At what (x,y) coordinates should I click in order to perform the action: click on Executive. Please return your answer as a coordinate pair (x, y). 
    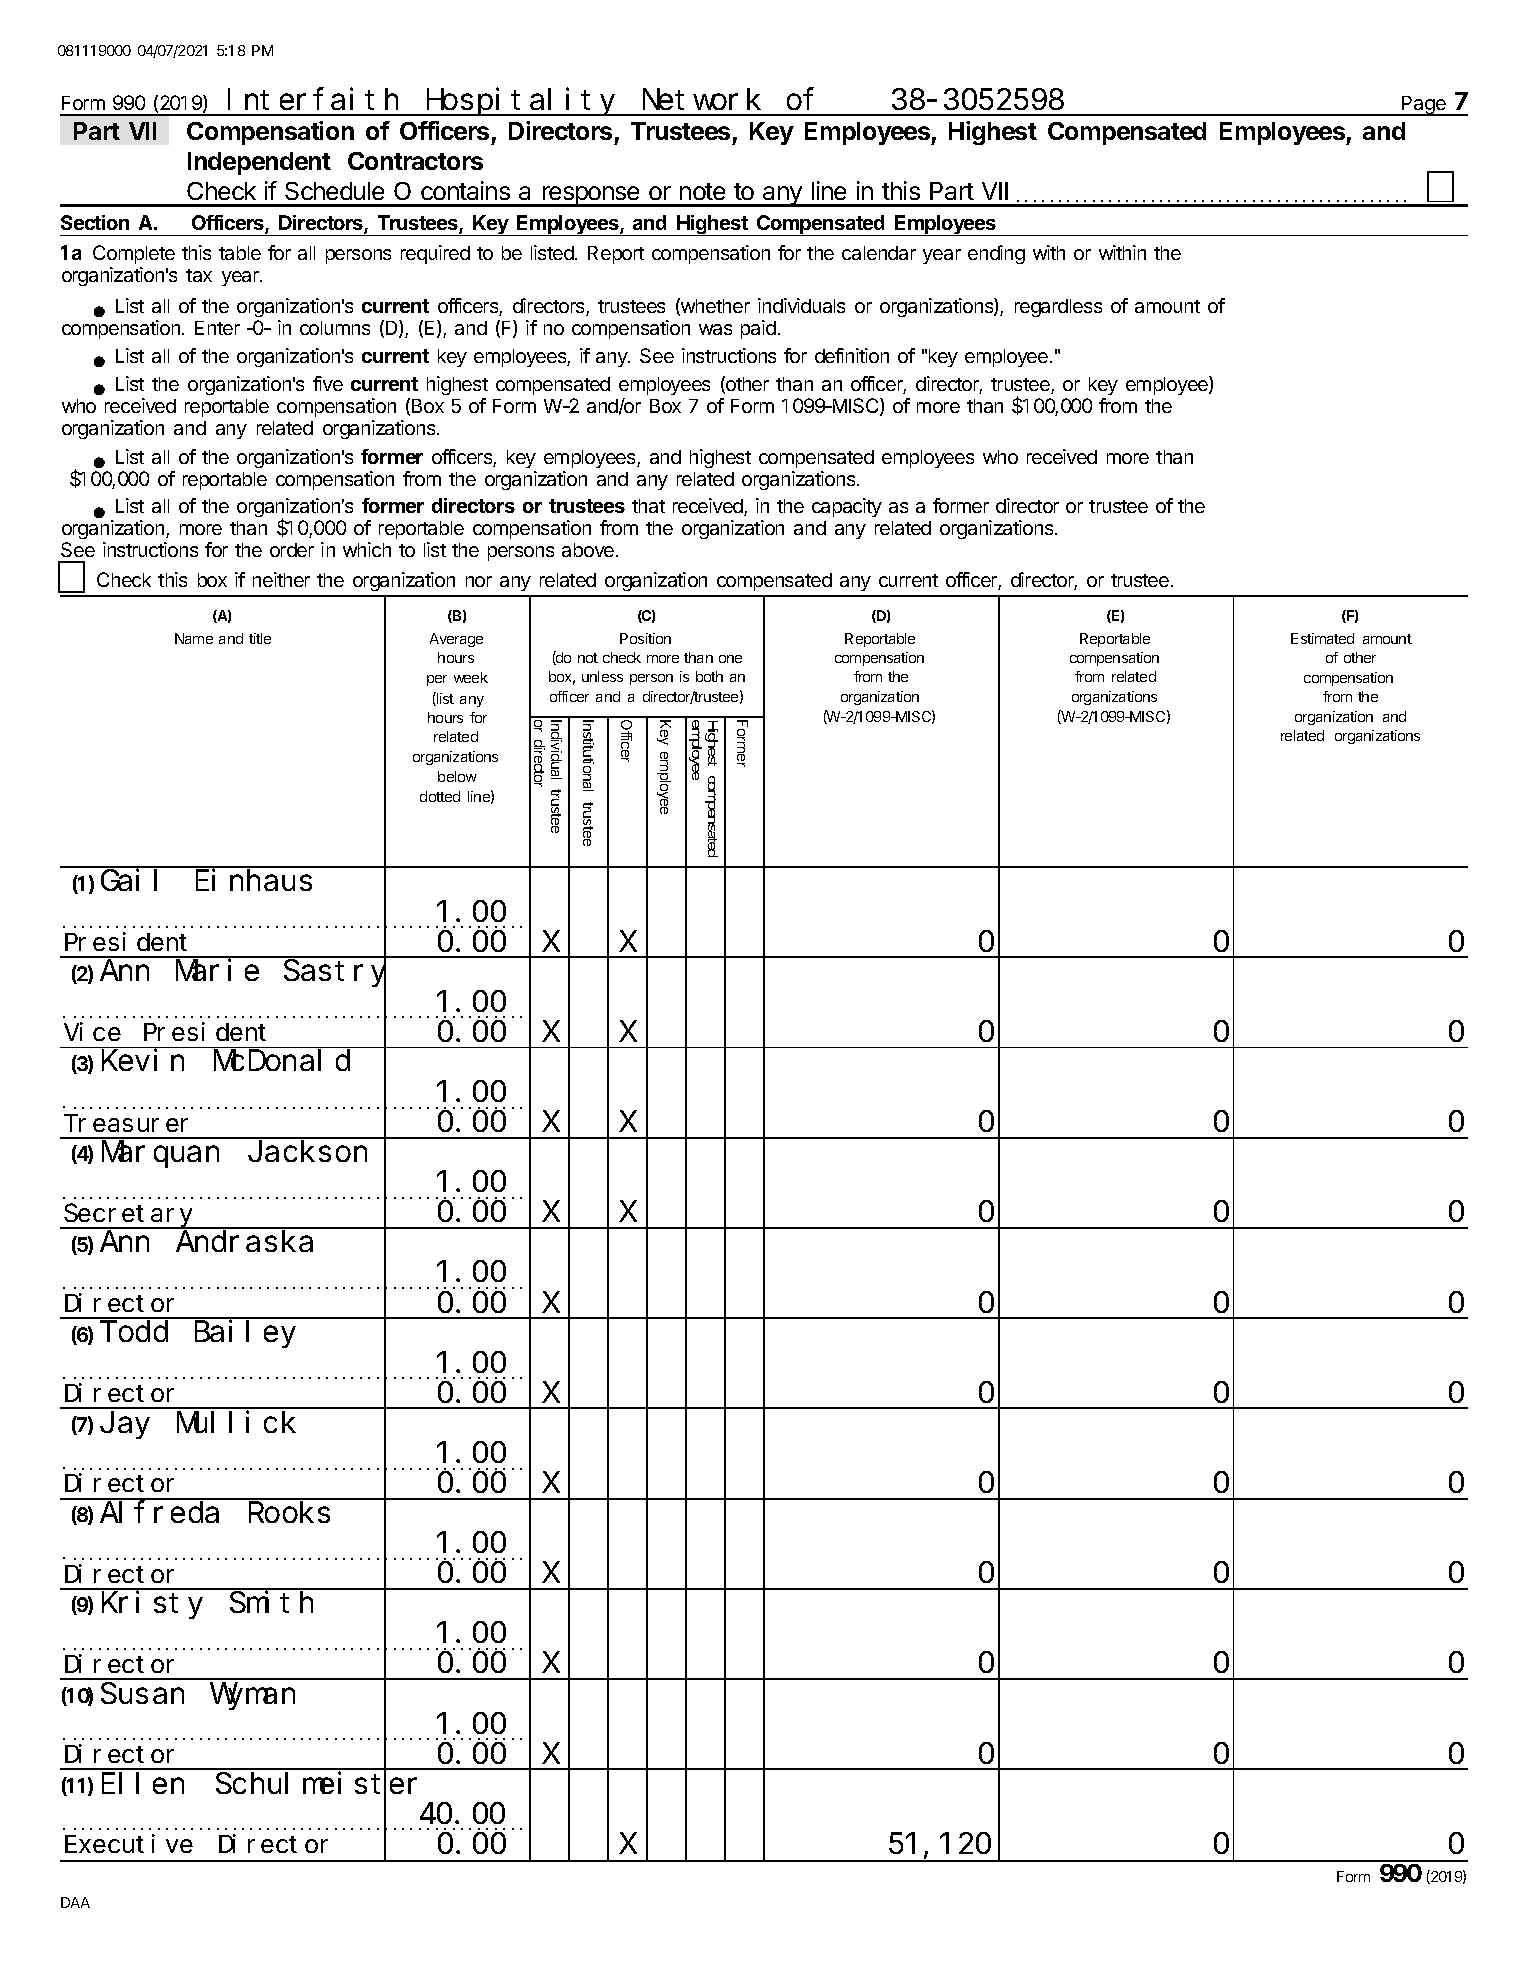
    Looking at the image, I should click on (129, 1844).
